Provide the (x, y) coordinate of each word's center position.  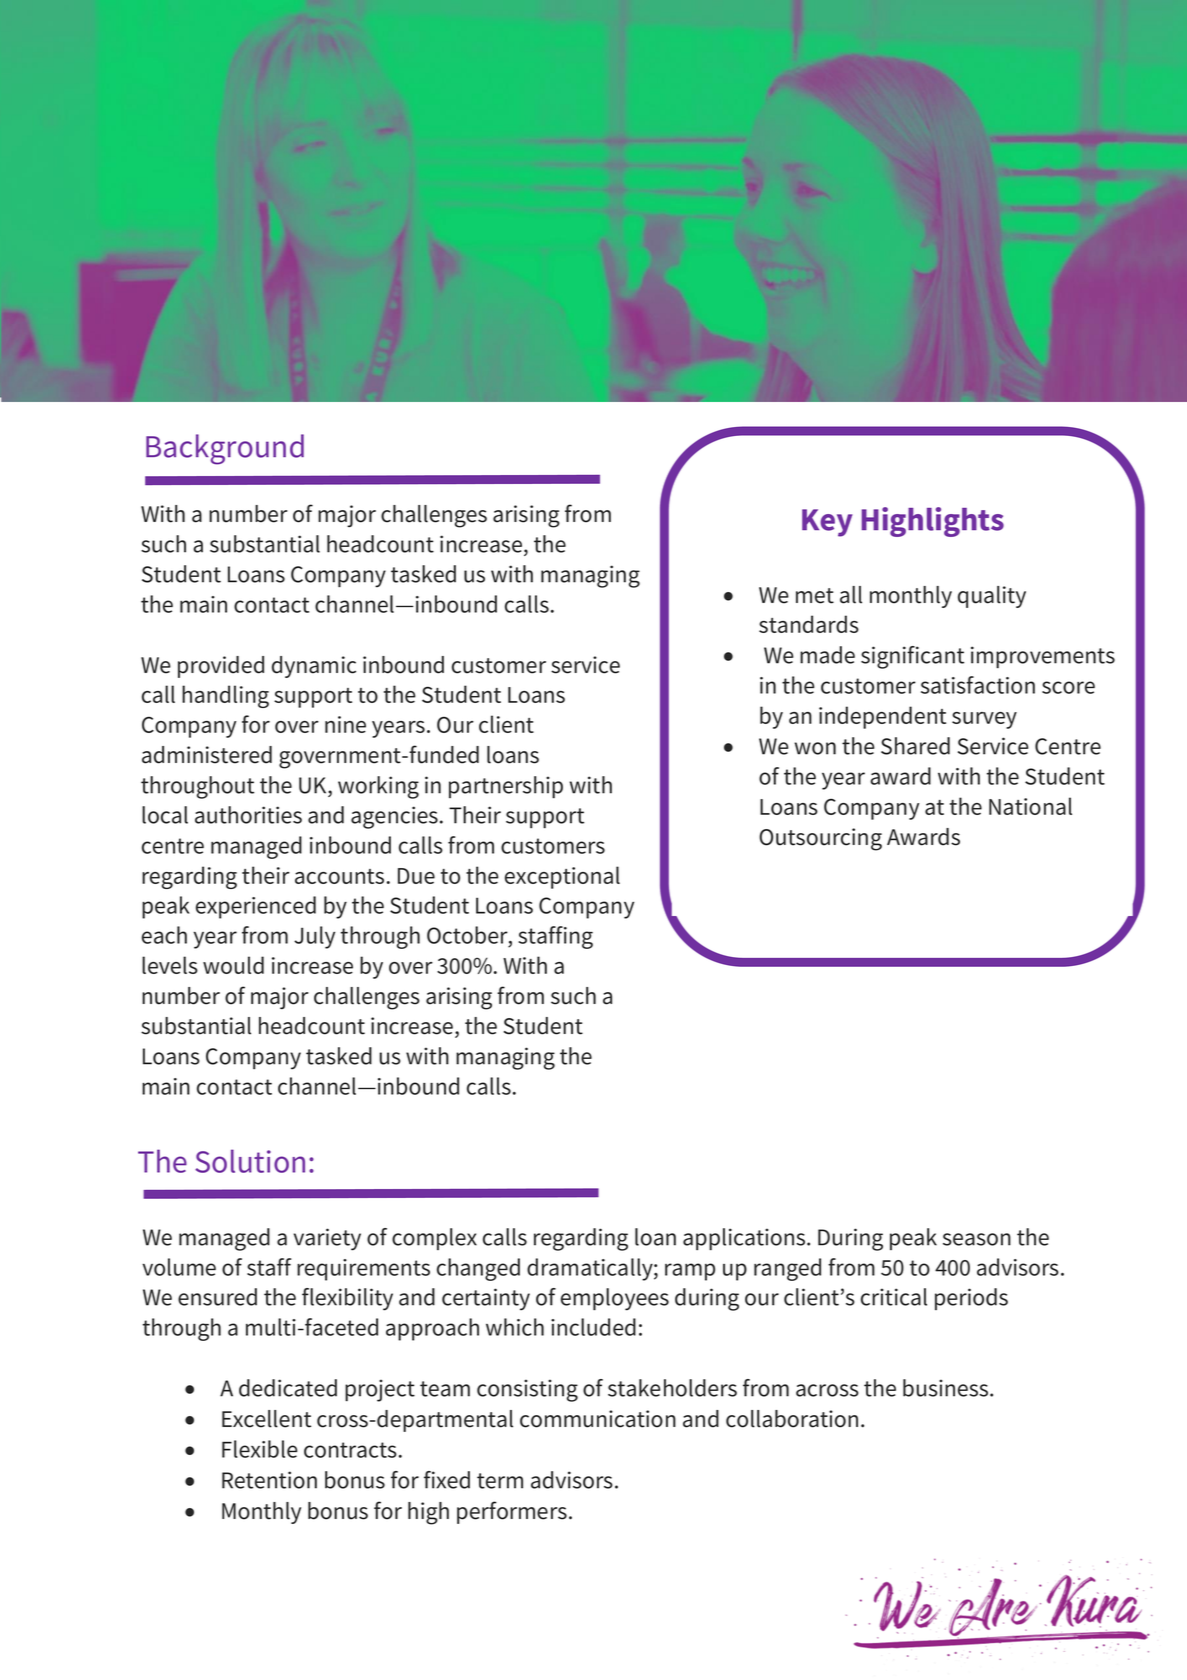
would (233, 965)
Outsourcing (820, 839)
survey (984, 720)
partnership (506, 787)
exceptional (562, 877)
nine (345, 724)
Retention (269, 1480)
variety (327, 1239)
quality (992, 597)
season (977, 1239)
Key (827, 523)
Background (225, 449)
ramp (690, 1272)
